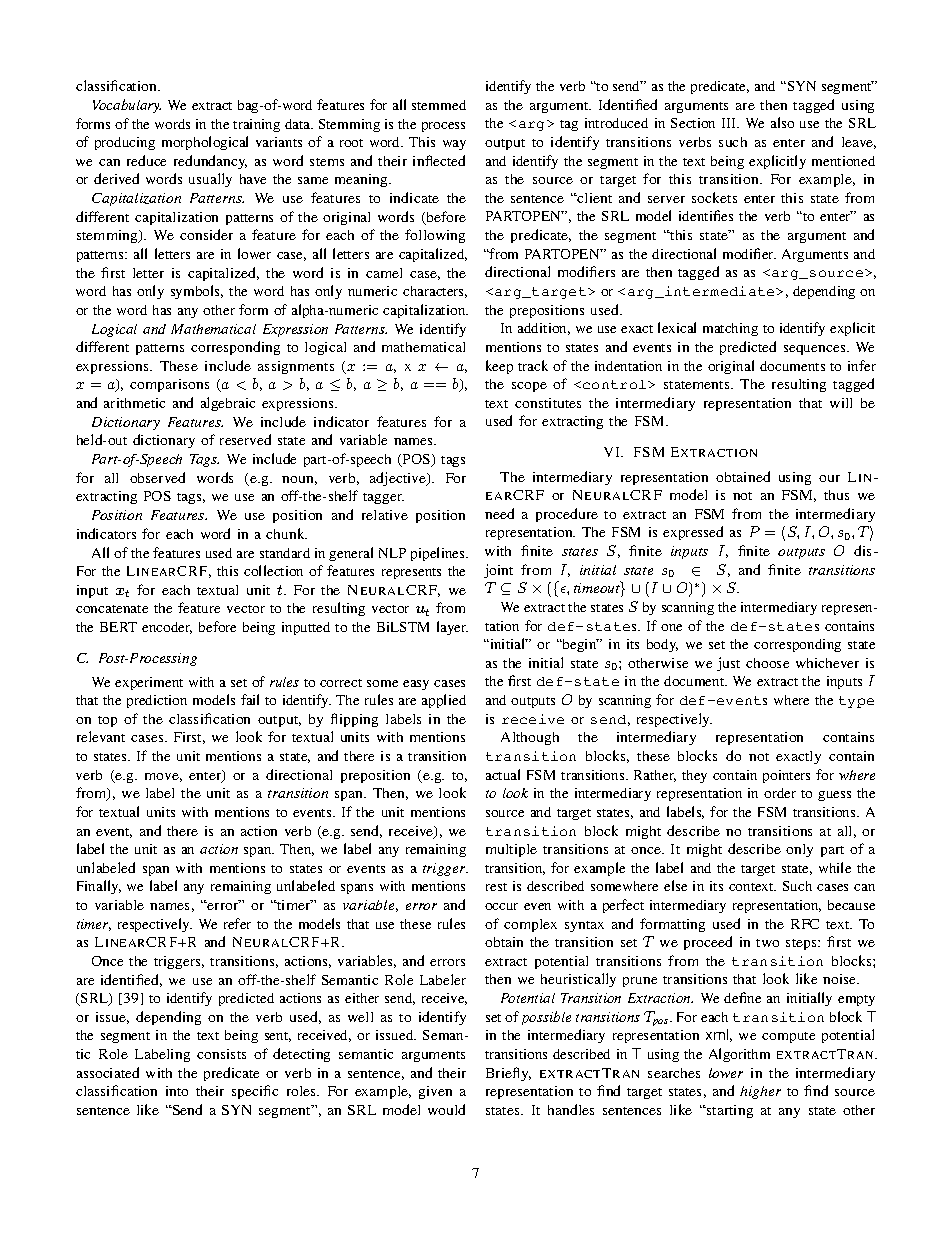 The image size is (952, 1233). Describe the element at coordinates (177, 1091) in the screenshot. I see `into` at that location.
